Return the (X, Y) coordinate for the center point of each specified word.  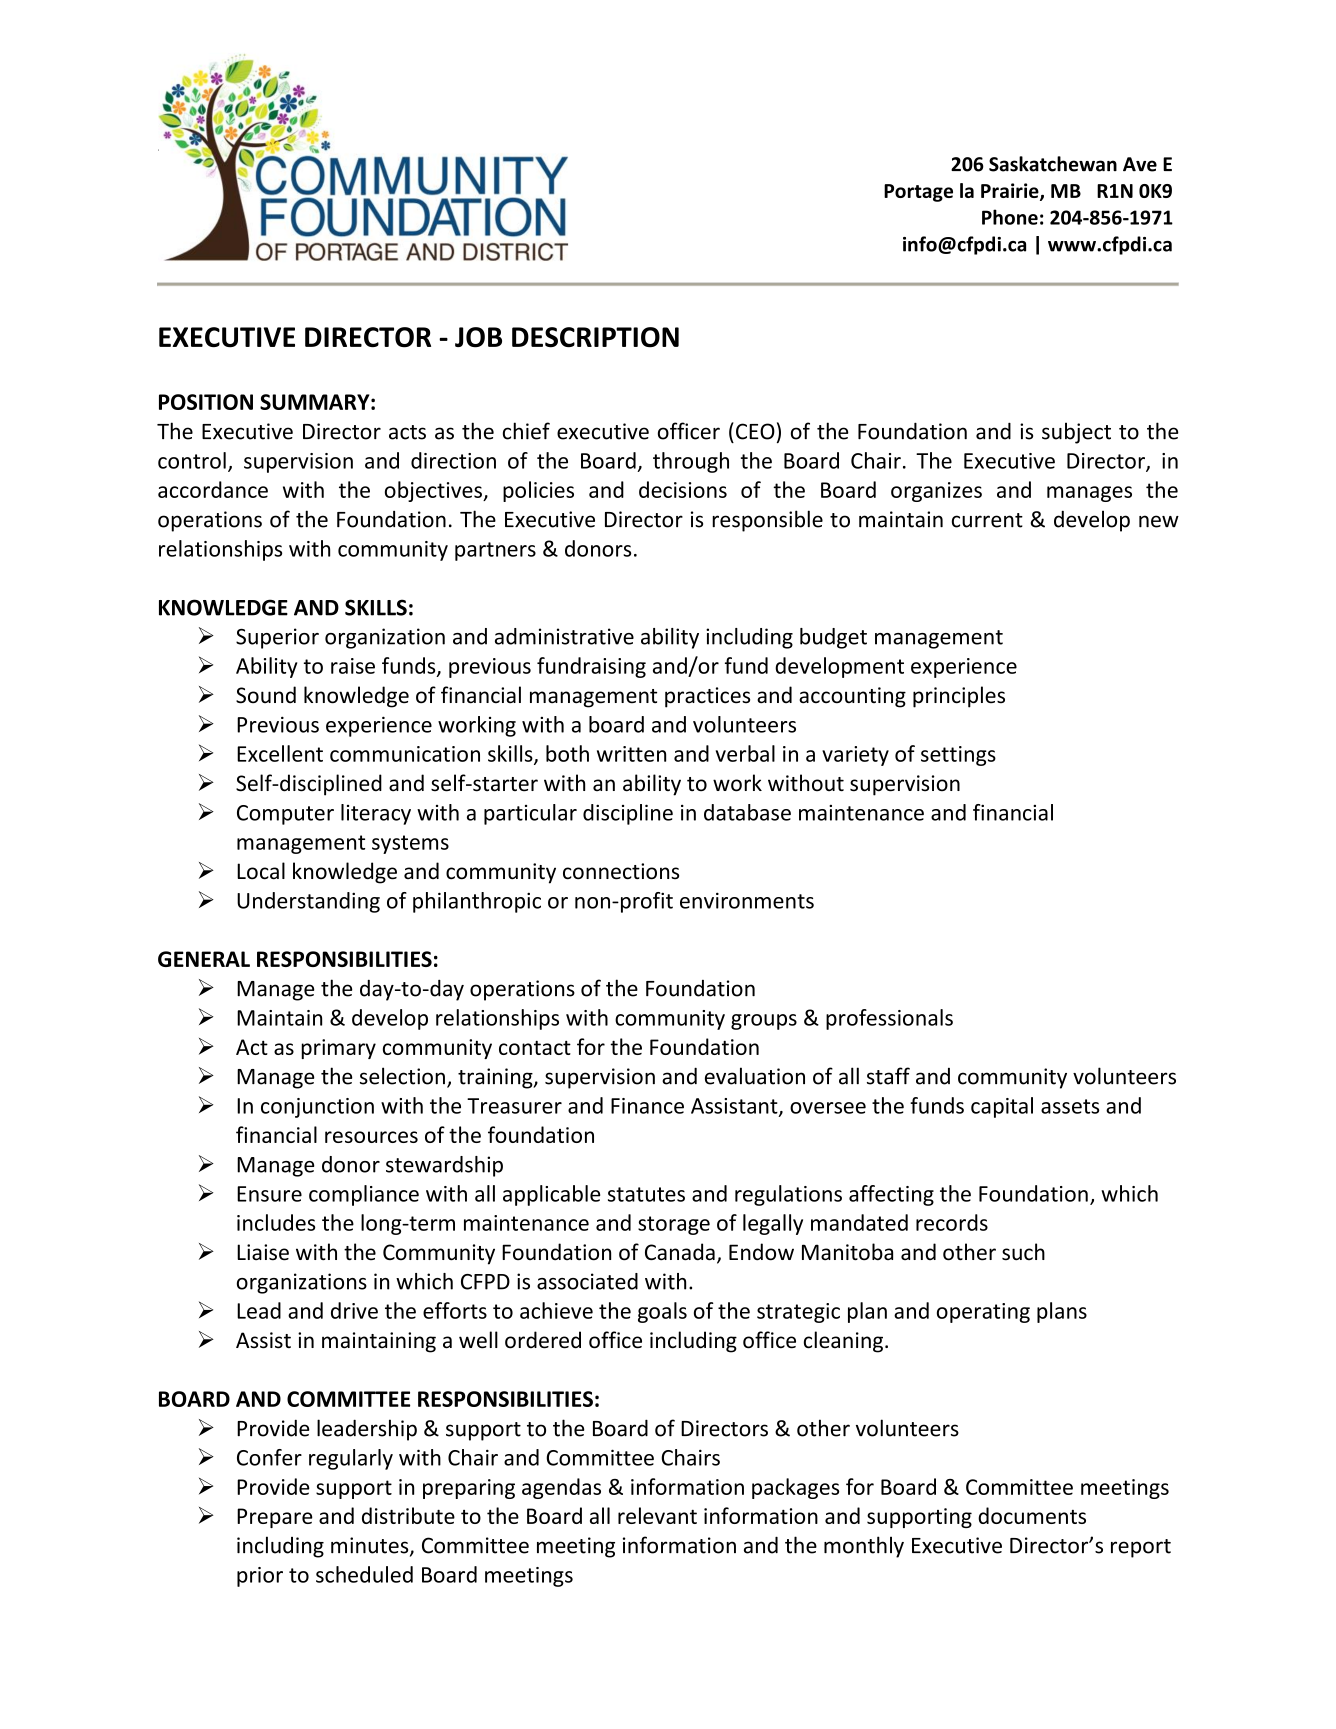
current (987, 520)
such (1023, 1252)
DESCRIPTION (595, 337)
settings (958, 756)
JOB (478, 337)
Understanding (308, 902)
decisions (683, 489)
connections (621, 871)
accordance (213, 489)
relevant (657, 1515)
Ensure (269, 1194)
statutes (646, 1194)
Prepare (275, 1518)
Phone (1010, 217)
